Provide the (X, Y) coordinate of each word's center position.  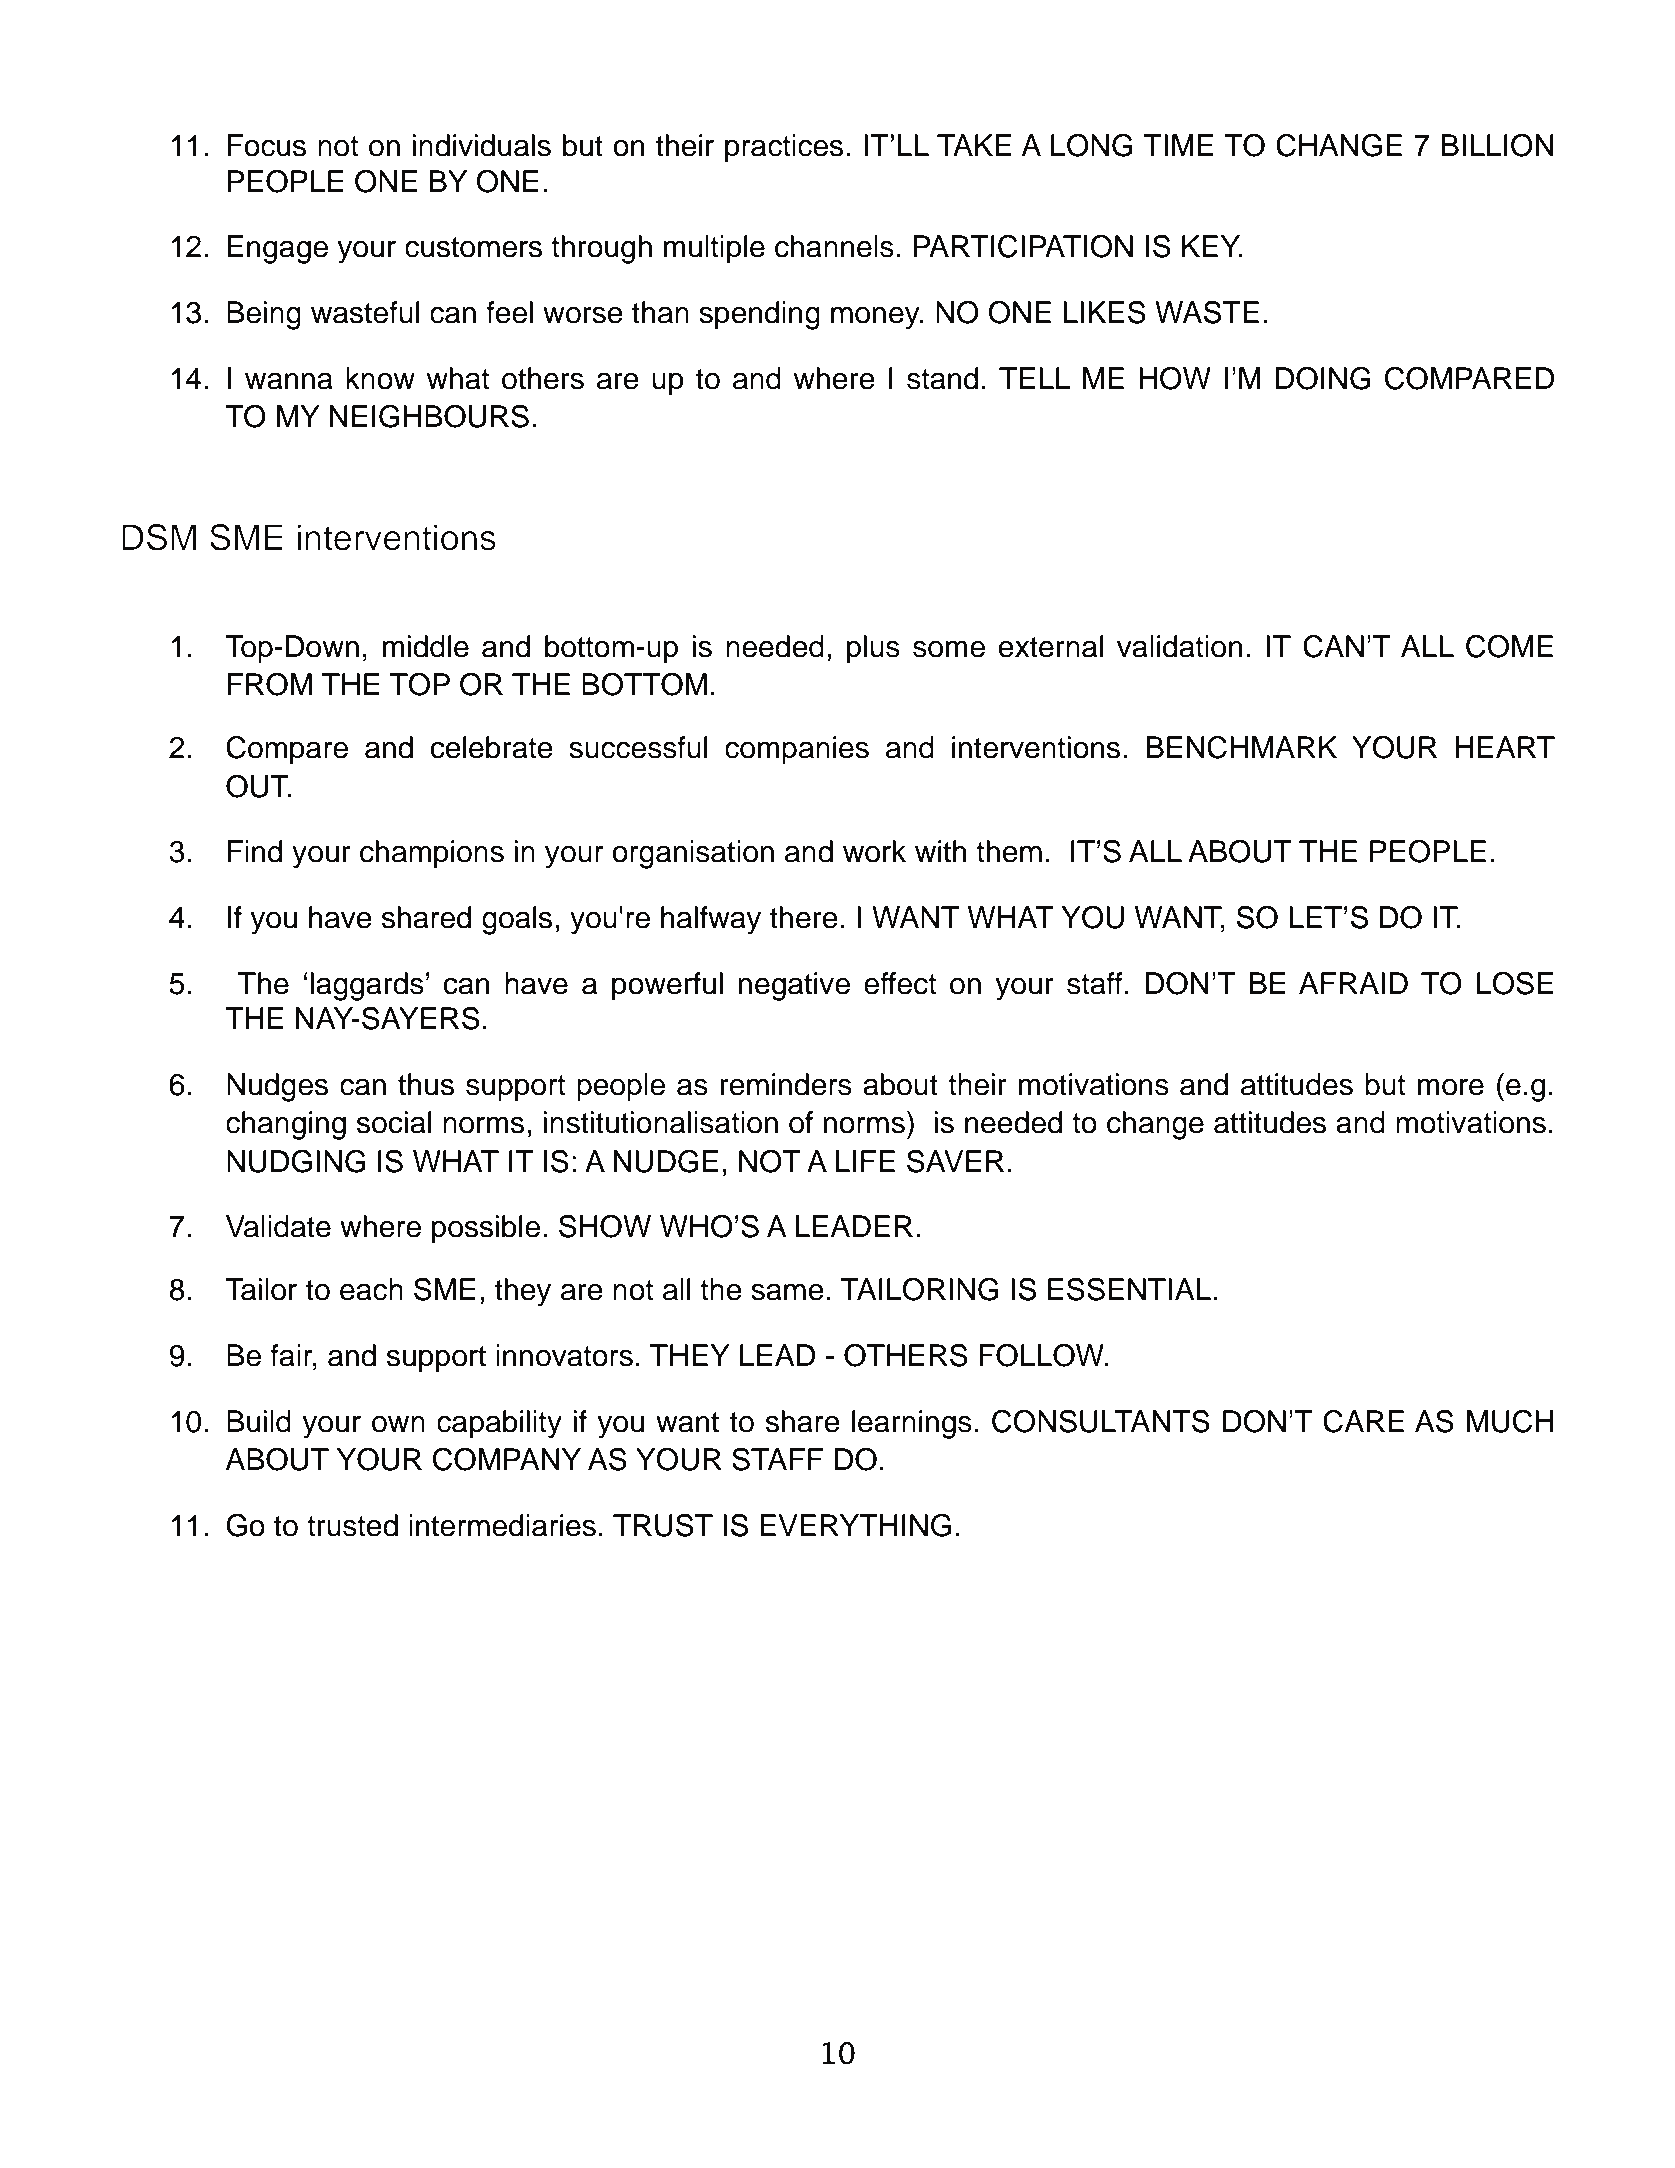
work (874, 851)
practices (784, 148)
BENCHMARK (1241, 747)
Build (259, 1421)
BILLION (1497, 145)
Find (255, 851)
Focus (267, 145)
